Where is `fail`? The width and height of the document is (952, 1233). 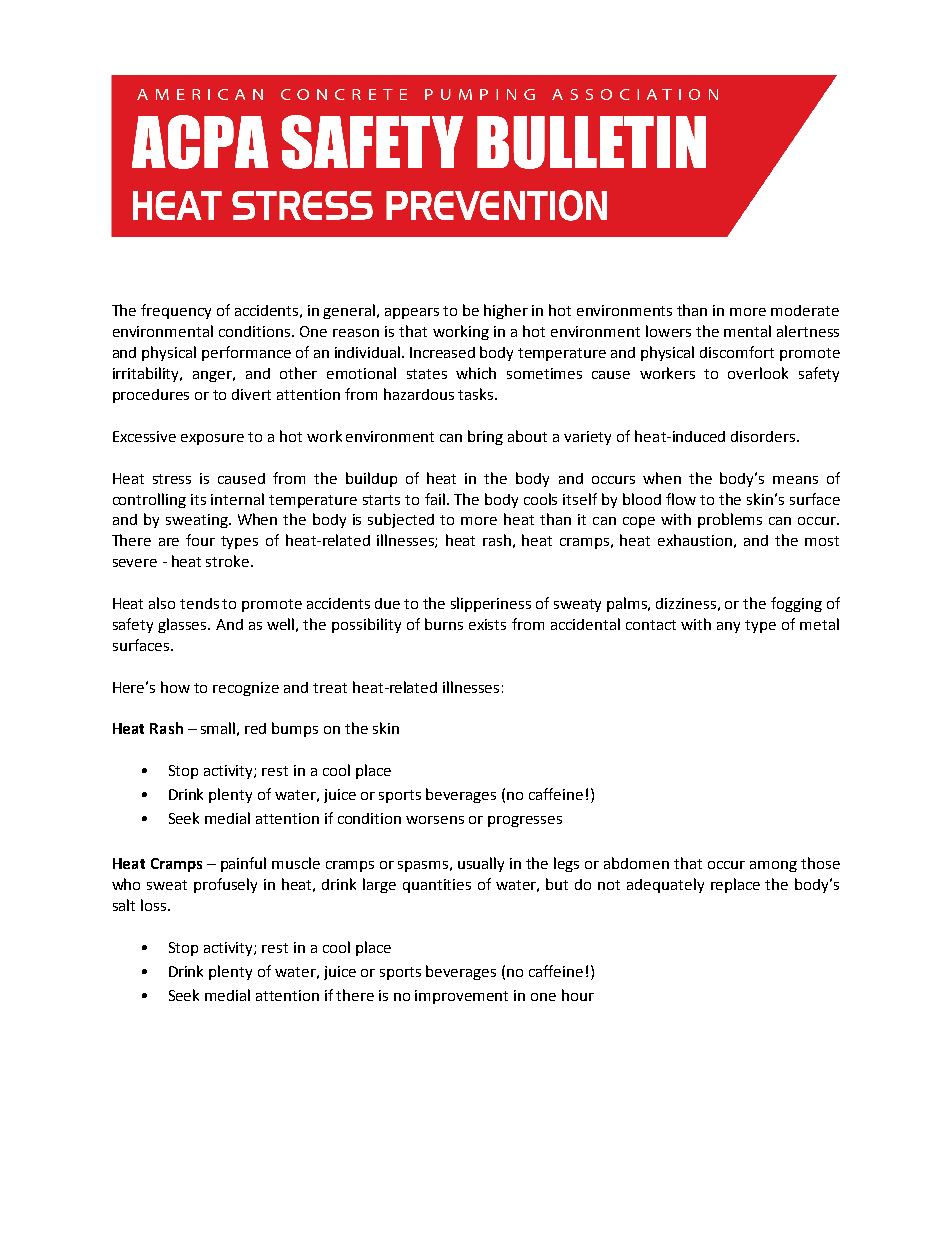
fail is located at coordinates (435, 499).
